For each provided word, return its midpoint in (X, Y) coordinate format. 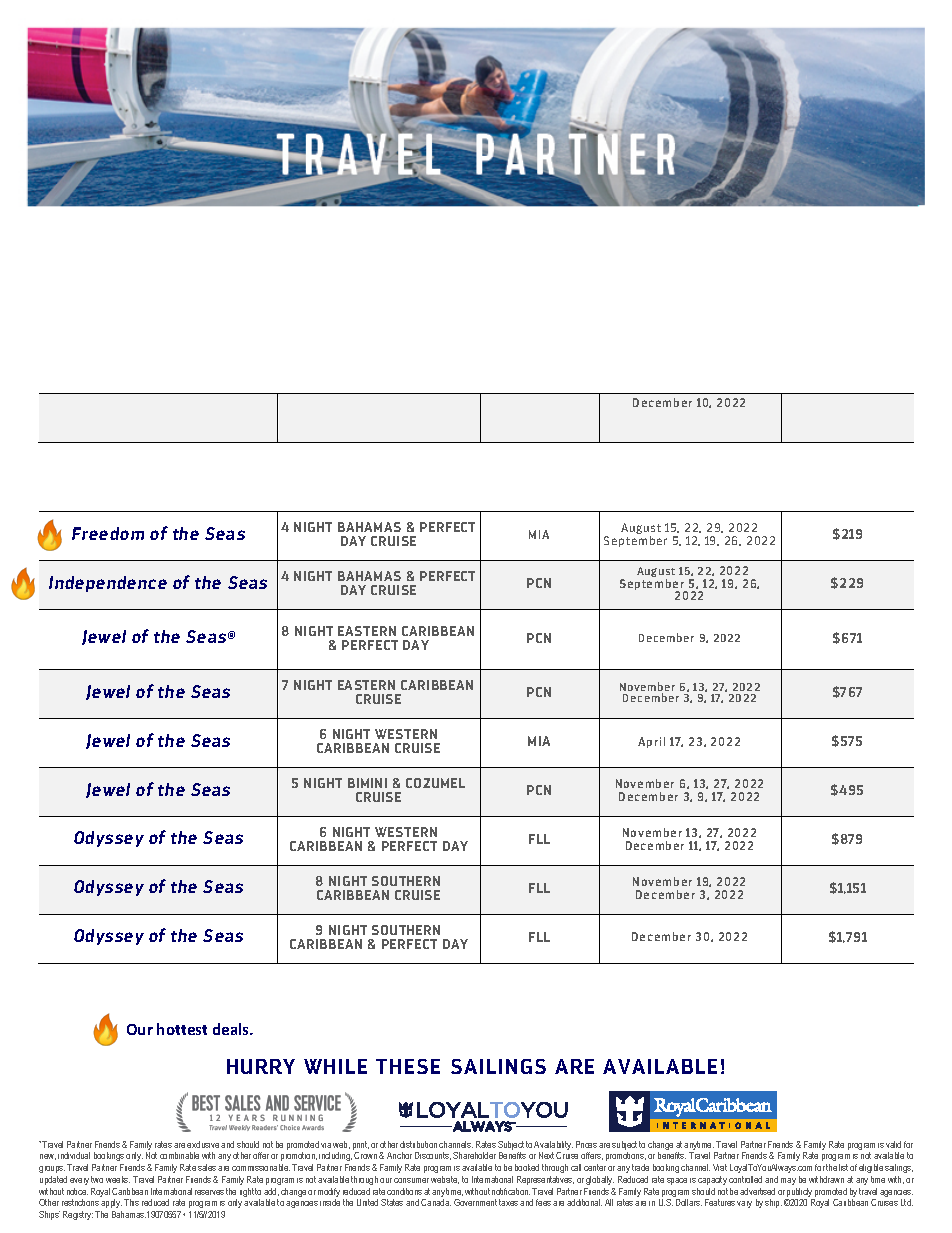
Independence (108, 584)
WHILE (335, 1066)
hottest (182, 1029)
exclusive (203, 1144)
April (651, 742)
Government (475, 1202)
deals (232, 1029)
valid (893, 1144)
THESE (408, 1066)
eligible (871, 1168)
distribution (418, 1144)
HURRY (261, 1066)
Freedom (108, 533)
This (131, 1202)
